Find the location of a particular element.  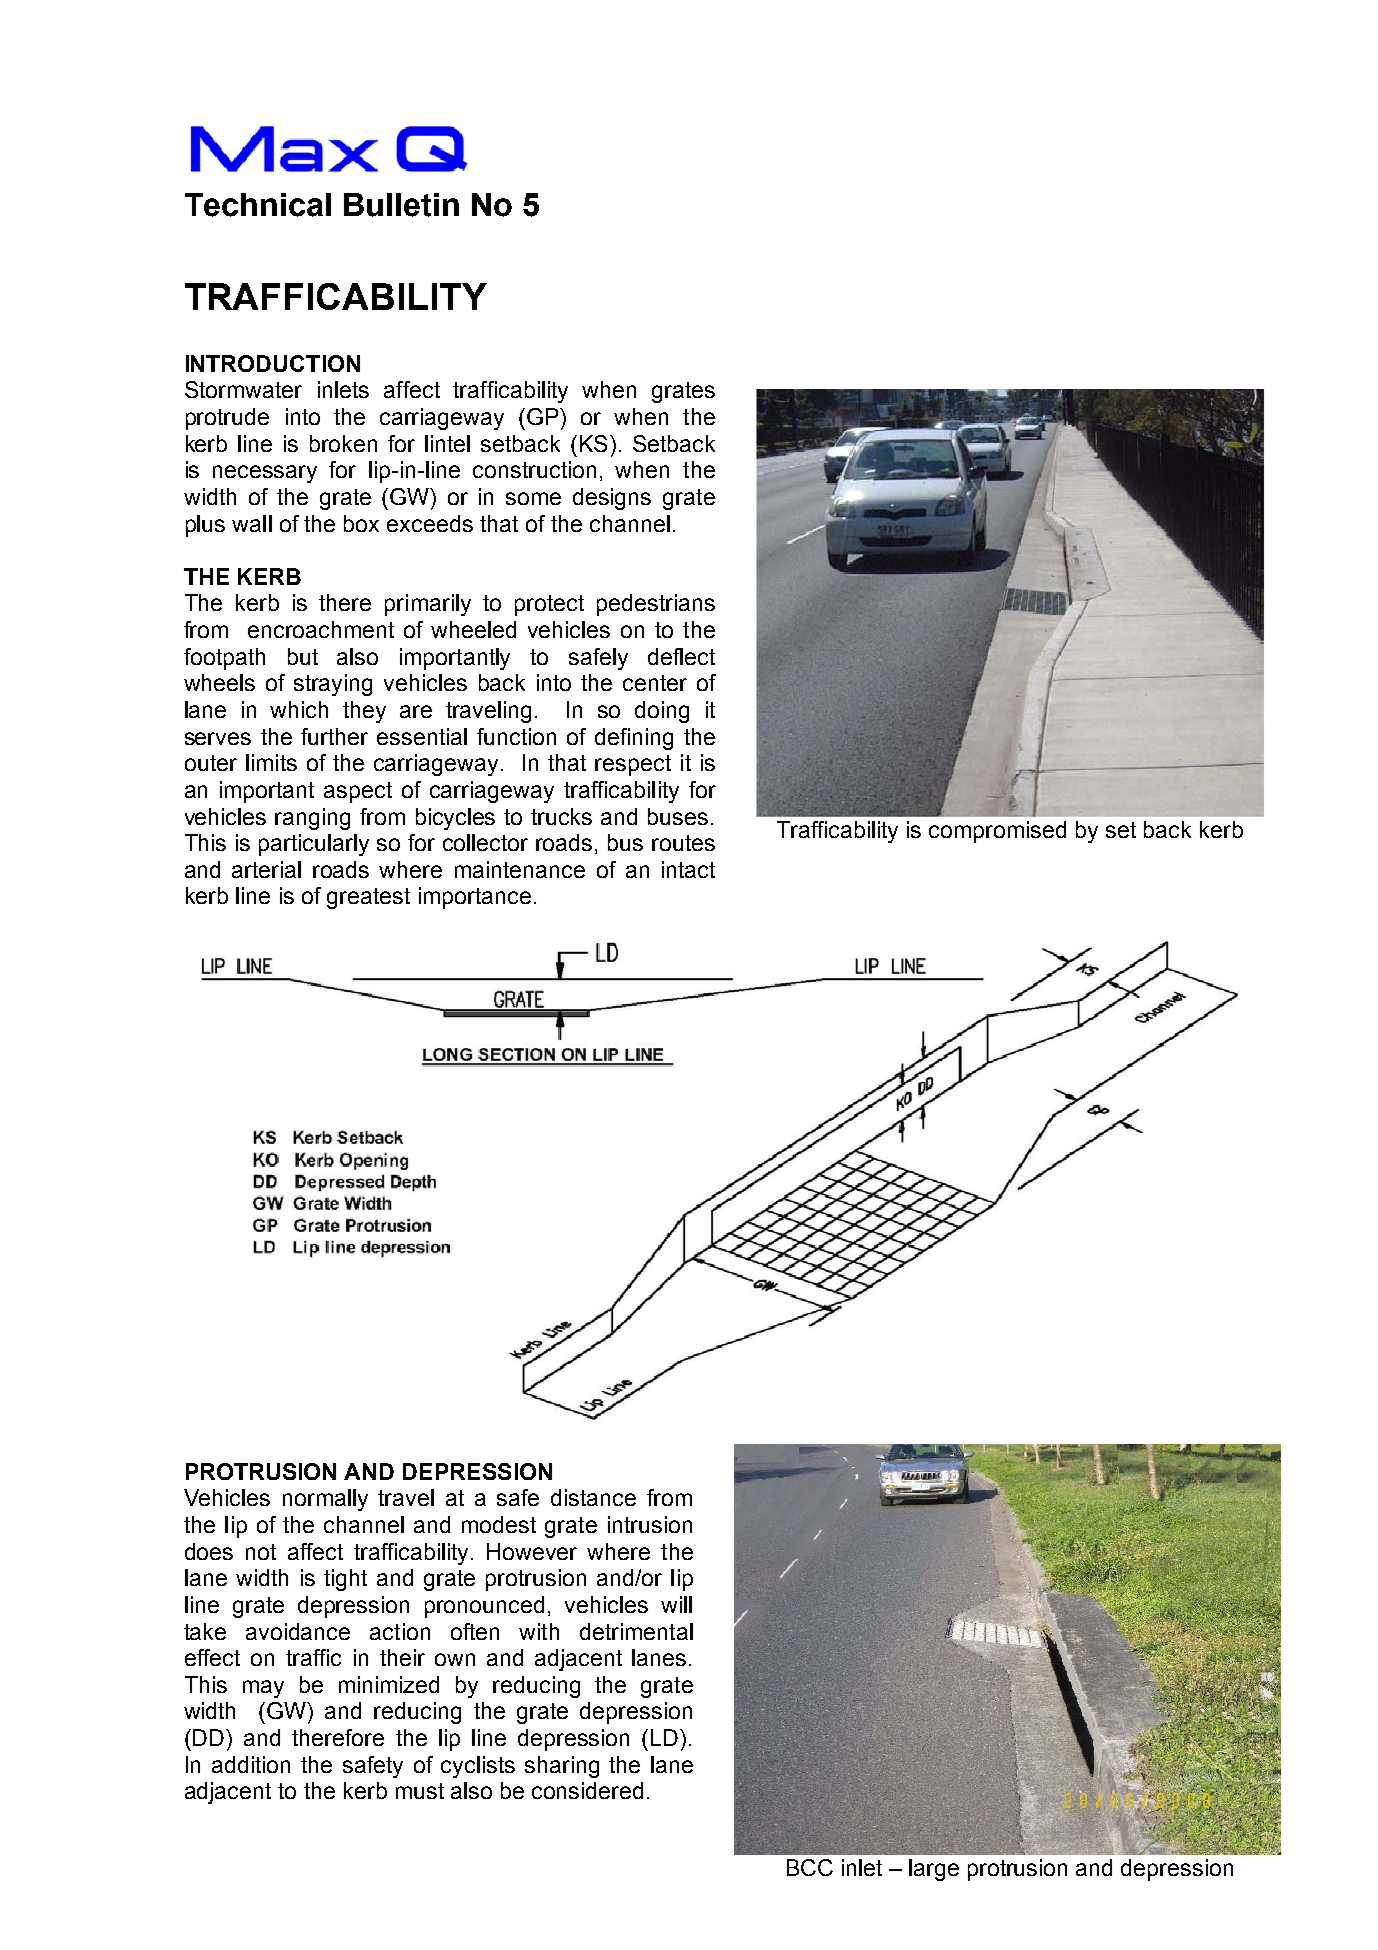

intact is located at coordinates (688, 869).
